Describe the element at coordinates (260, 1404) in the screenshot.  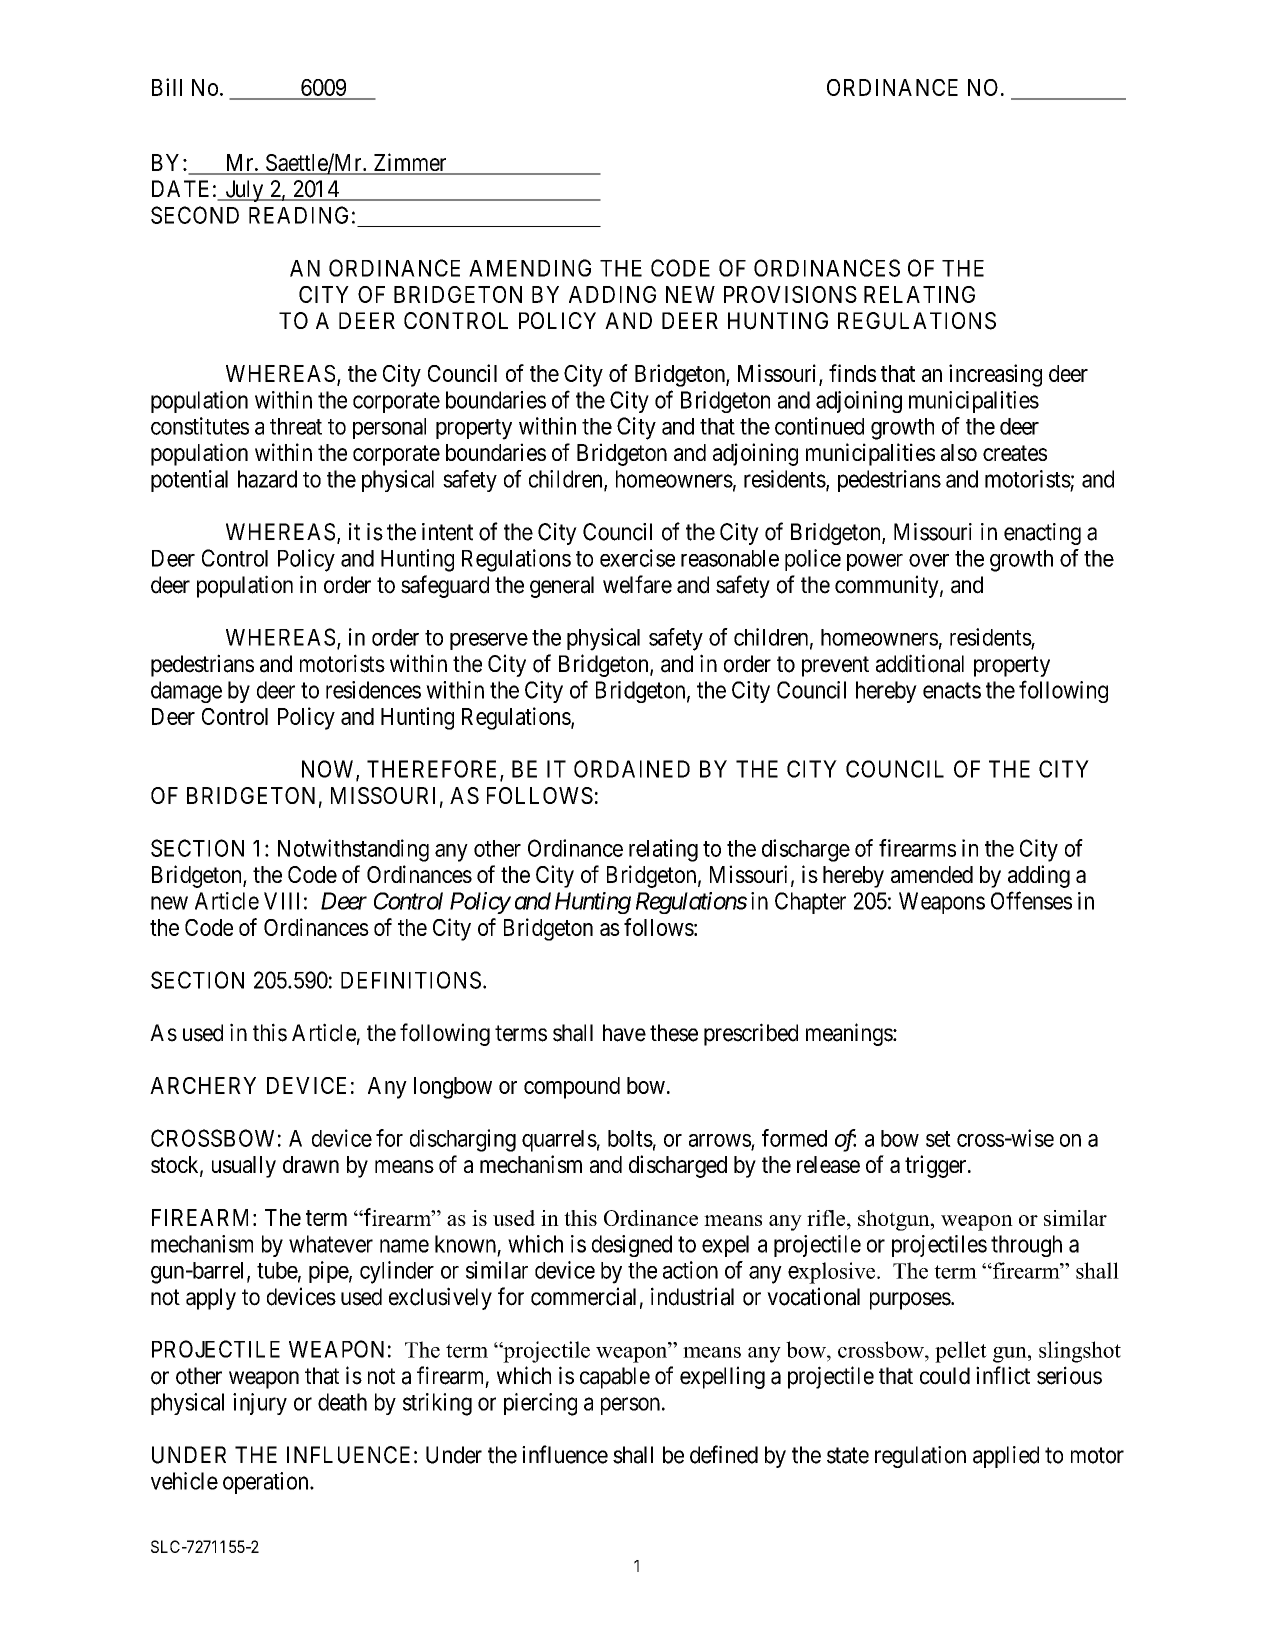
I see `injury` at that location.
